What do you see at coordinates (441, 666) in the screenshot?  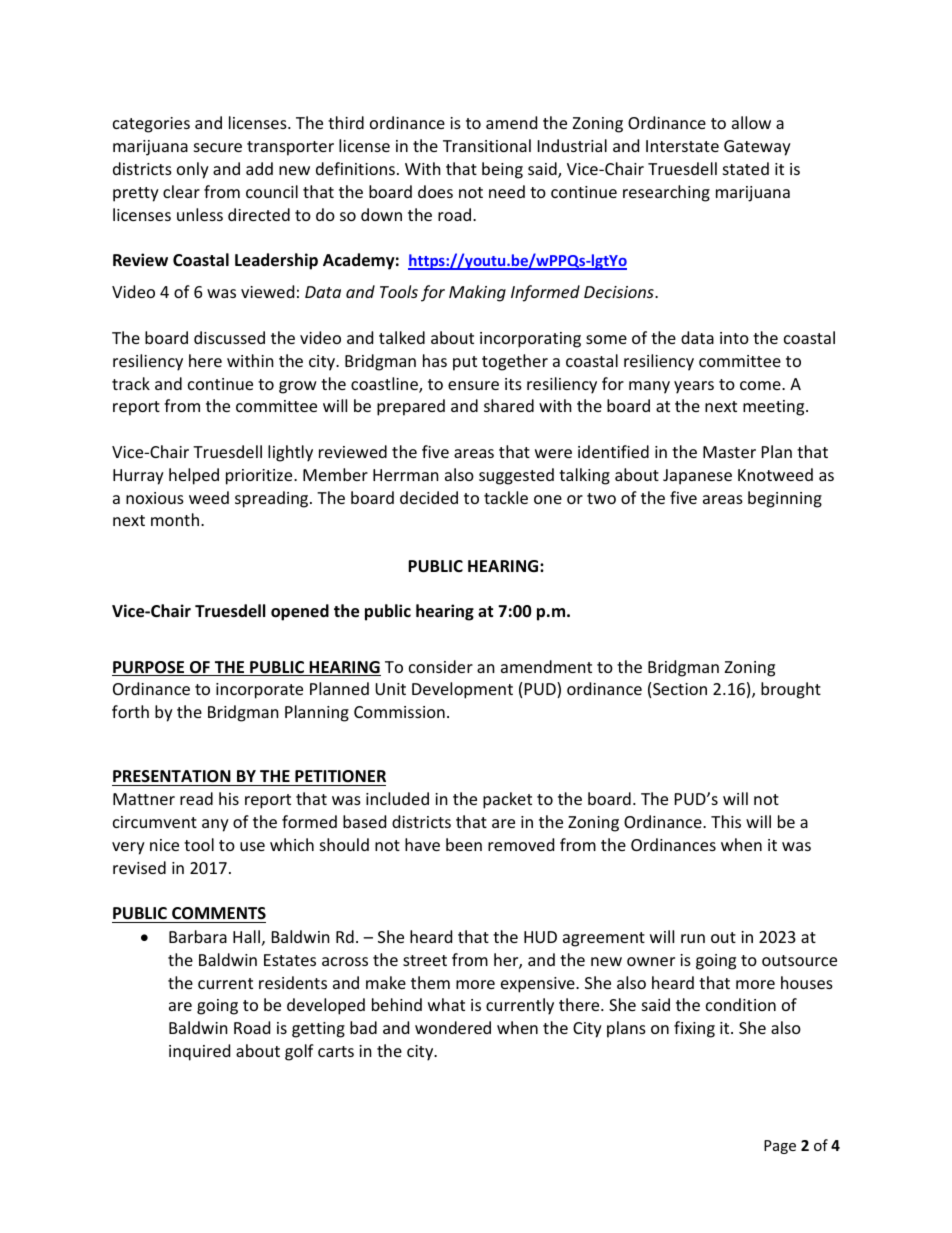 I see `consider` at bounding box center [441, 666].
